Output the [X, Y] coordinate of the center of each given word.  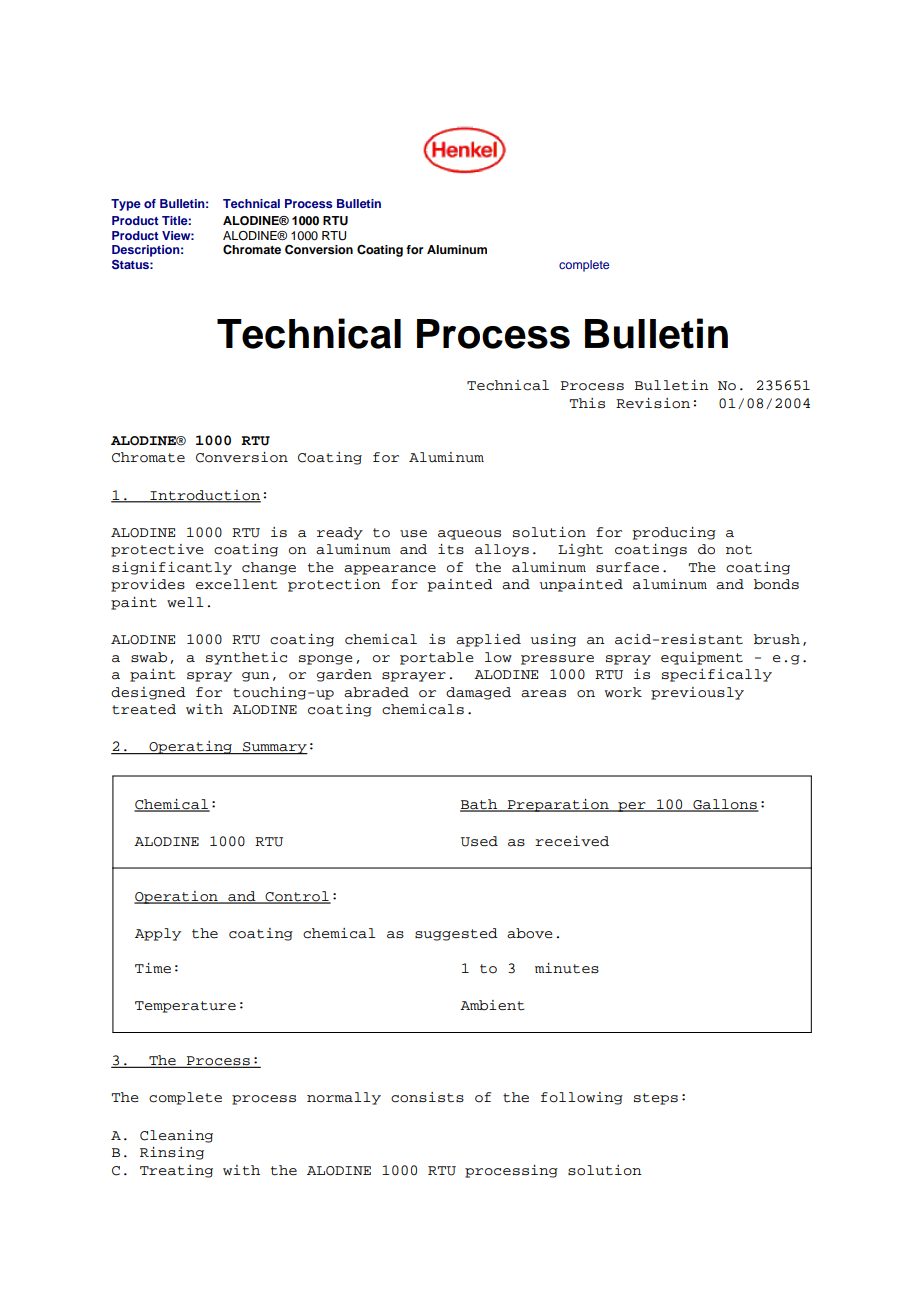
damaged [478, 693]
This [587, 403]
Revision [653, 403]
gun [256, 677]
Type [126, 205]
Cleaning [176, 1136]
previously [697, 693]
